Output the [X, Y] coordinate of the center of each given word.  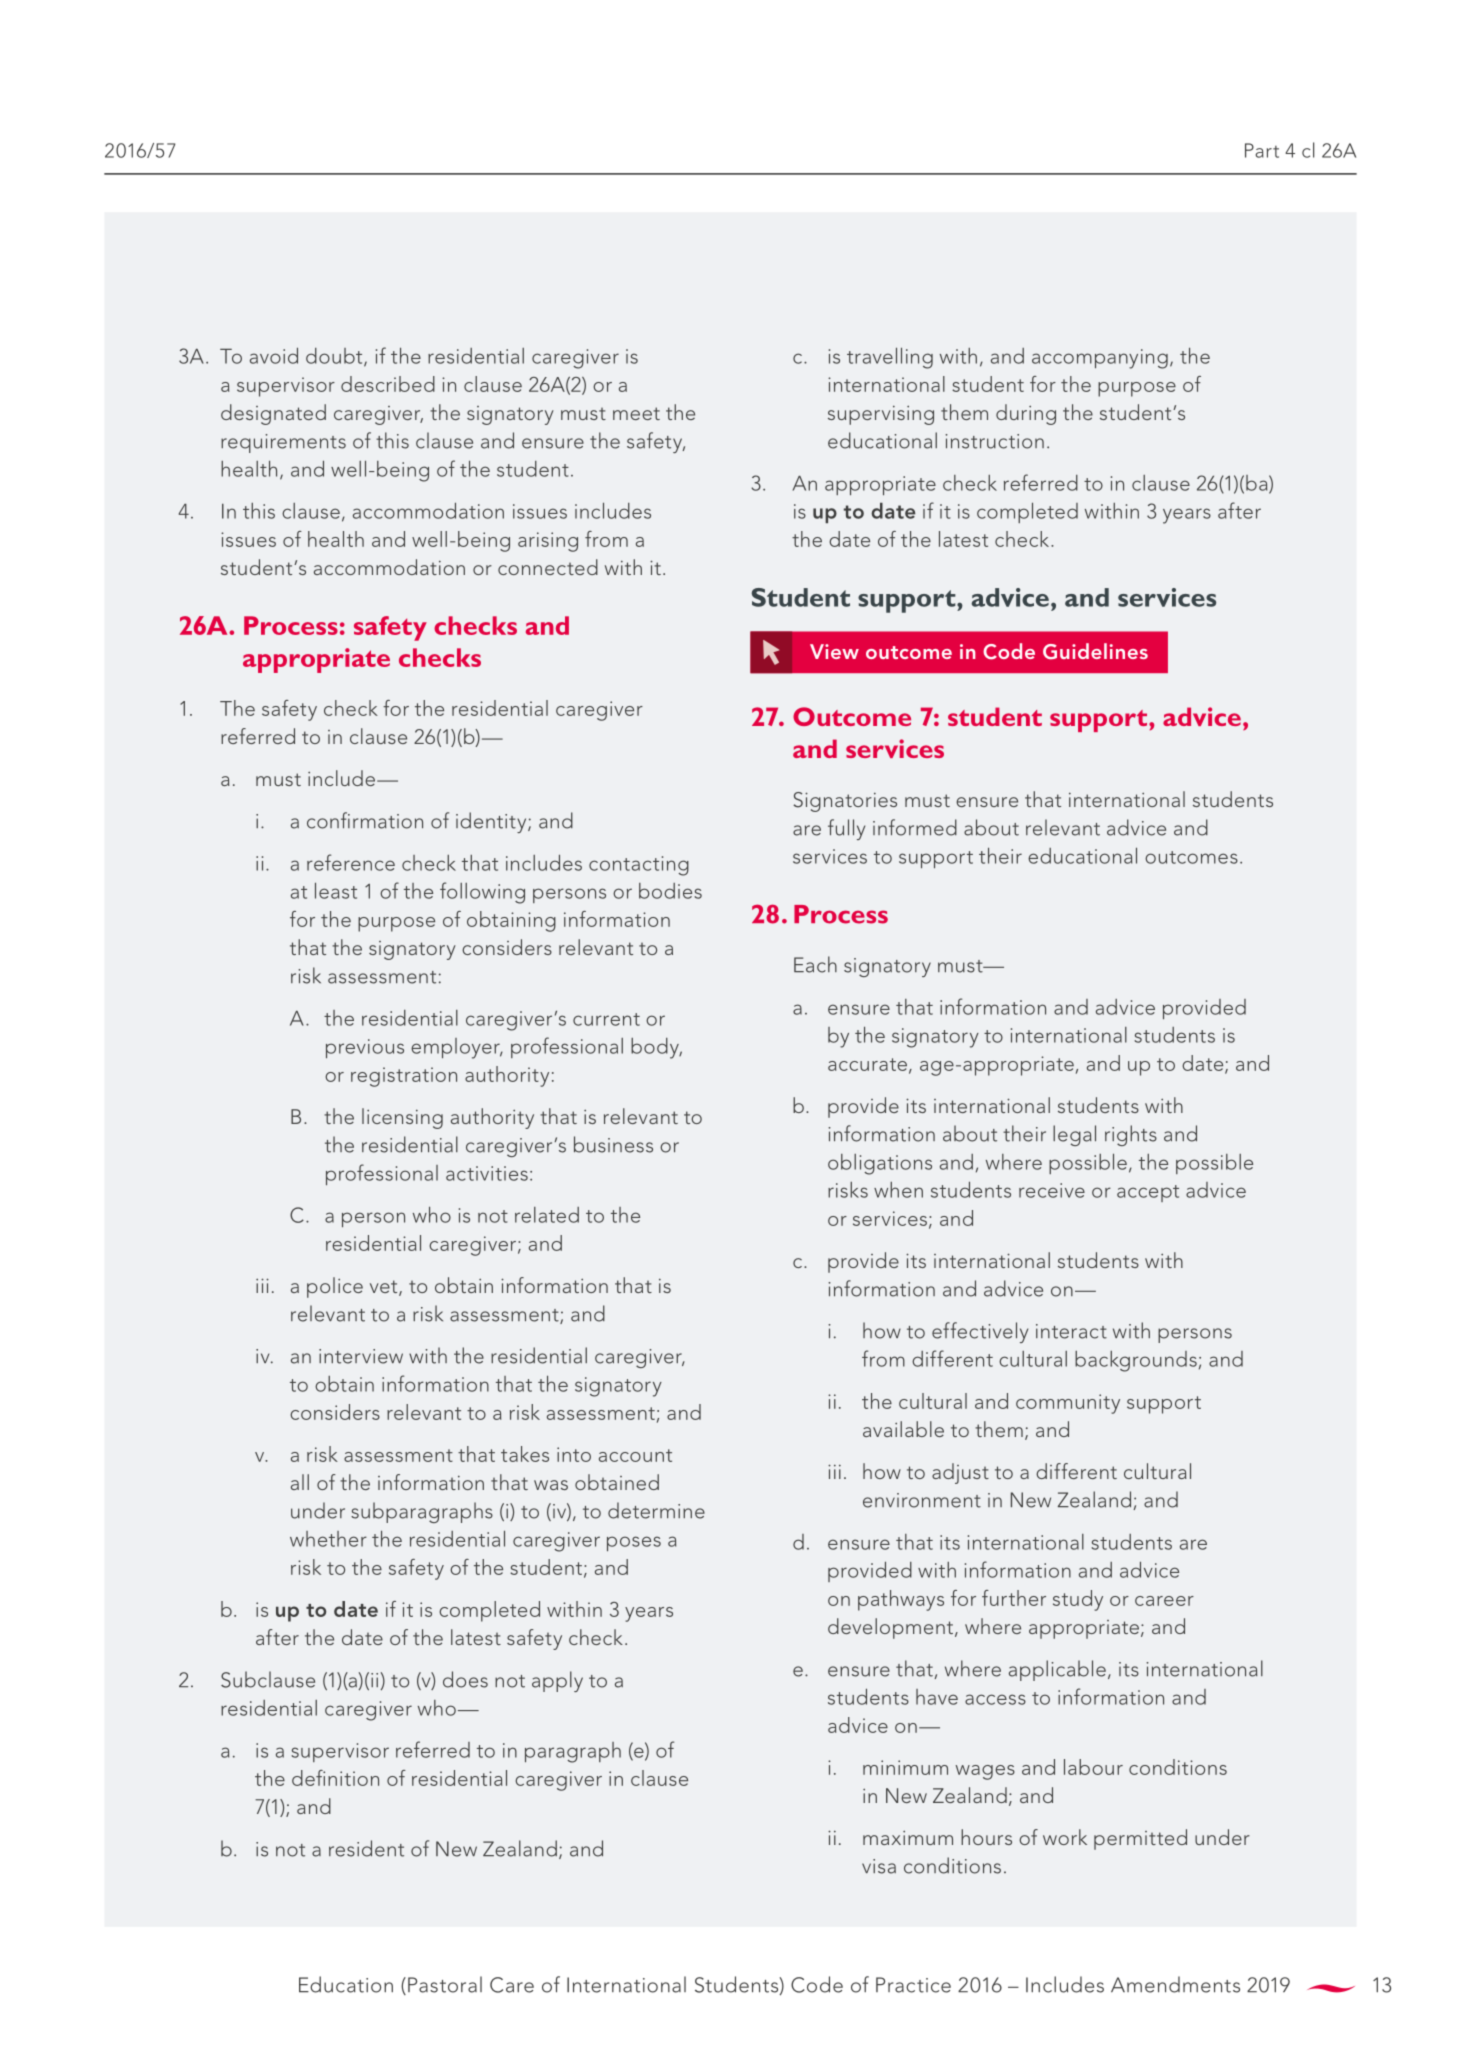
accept [1148, 1193]
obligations [880, 1164]
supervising [881, 415]
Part [1262, 150]
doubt [335, 357]
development [892, 1628]
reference [351, 862]
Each [815, 964]
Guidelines [1095, 651]
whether [328, 1539]
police [335, 1287]
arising [548, 542]
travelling [890, 358]
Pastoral [445, 1984]
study [1078, 1600]
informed [915, 827]
